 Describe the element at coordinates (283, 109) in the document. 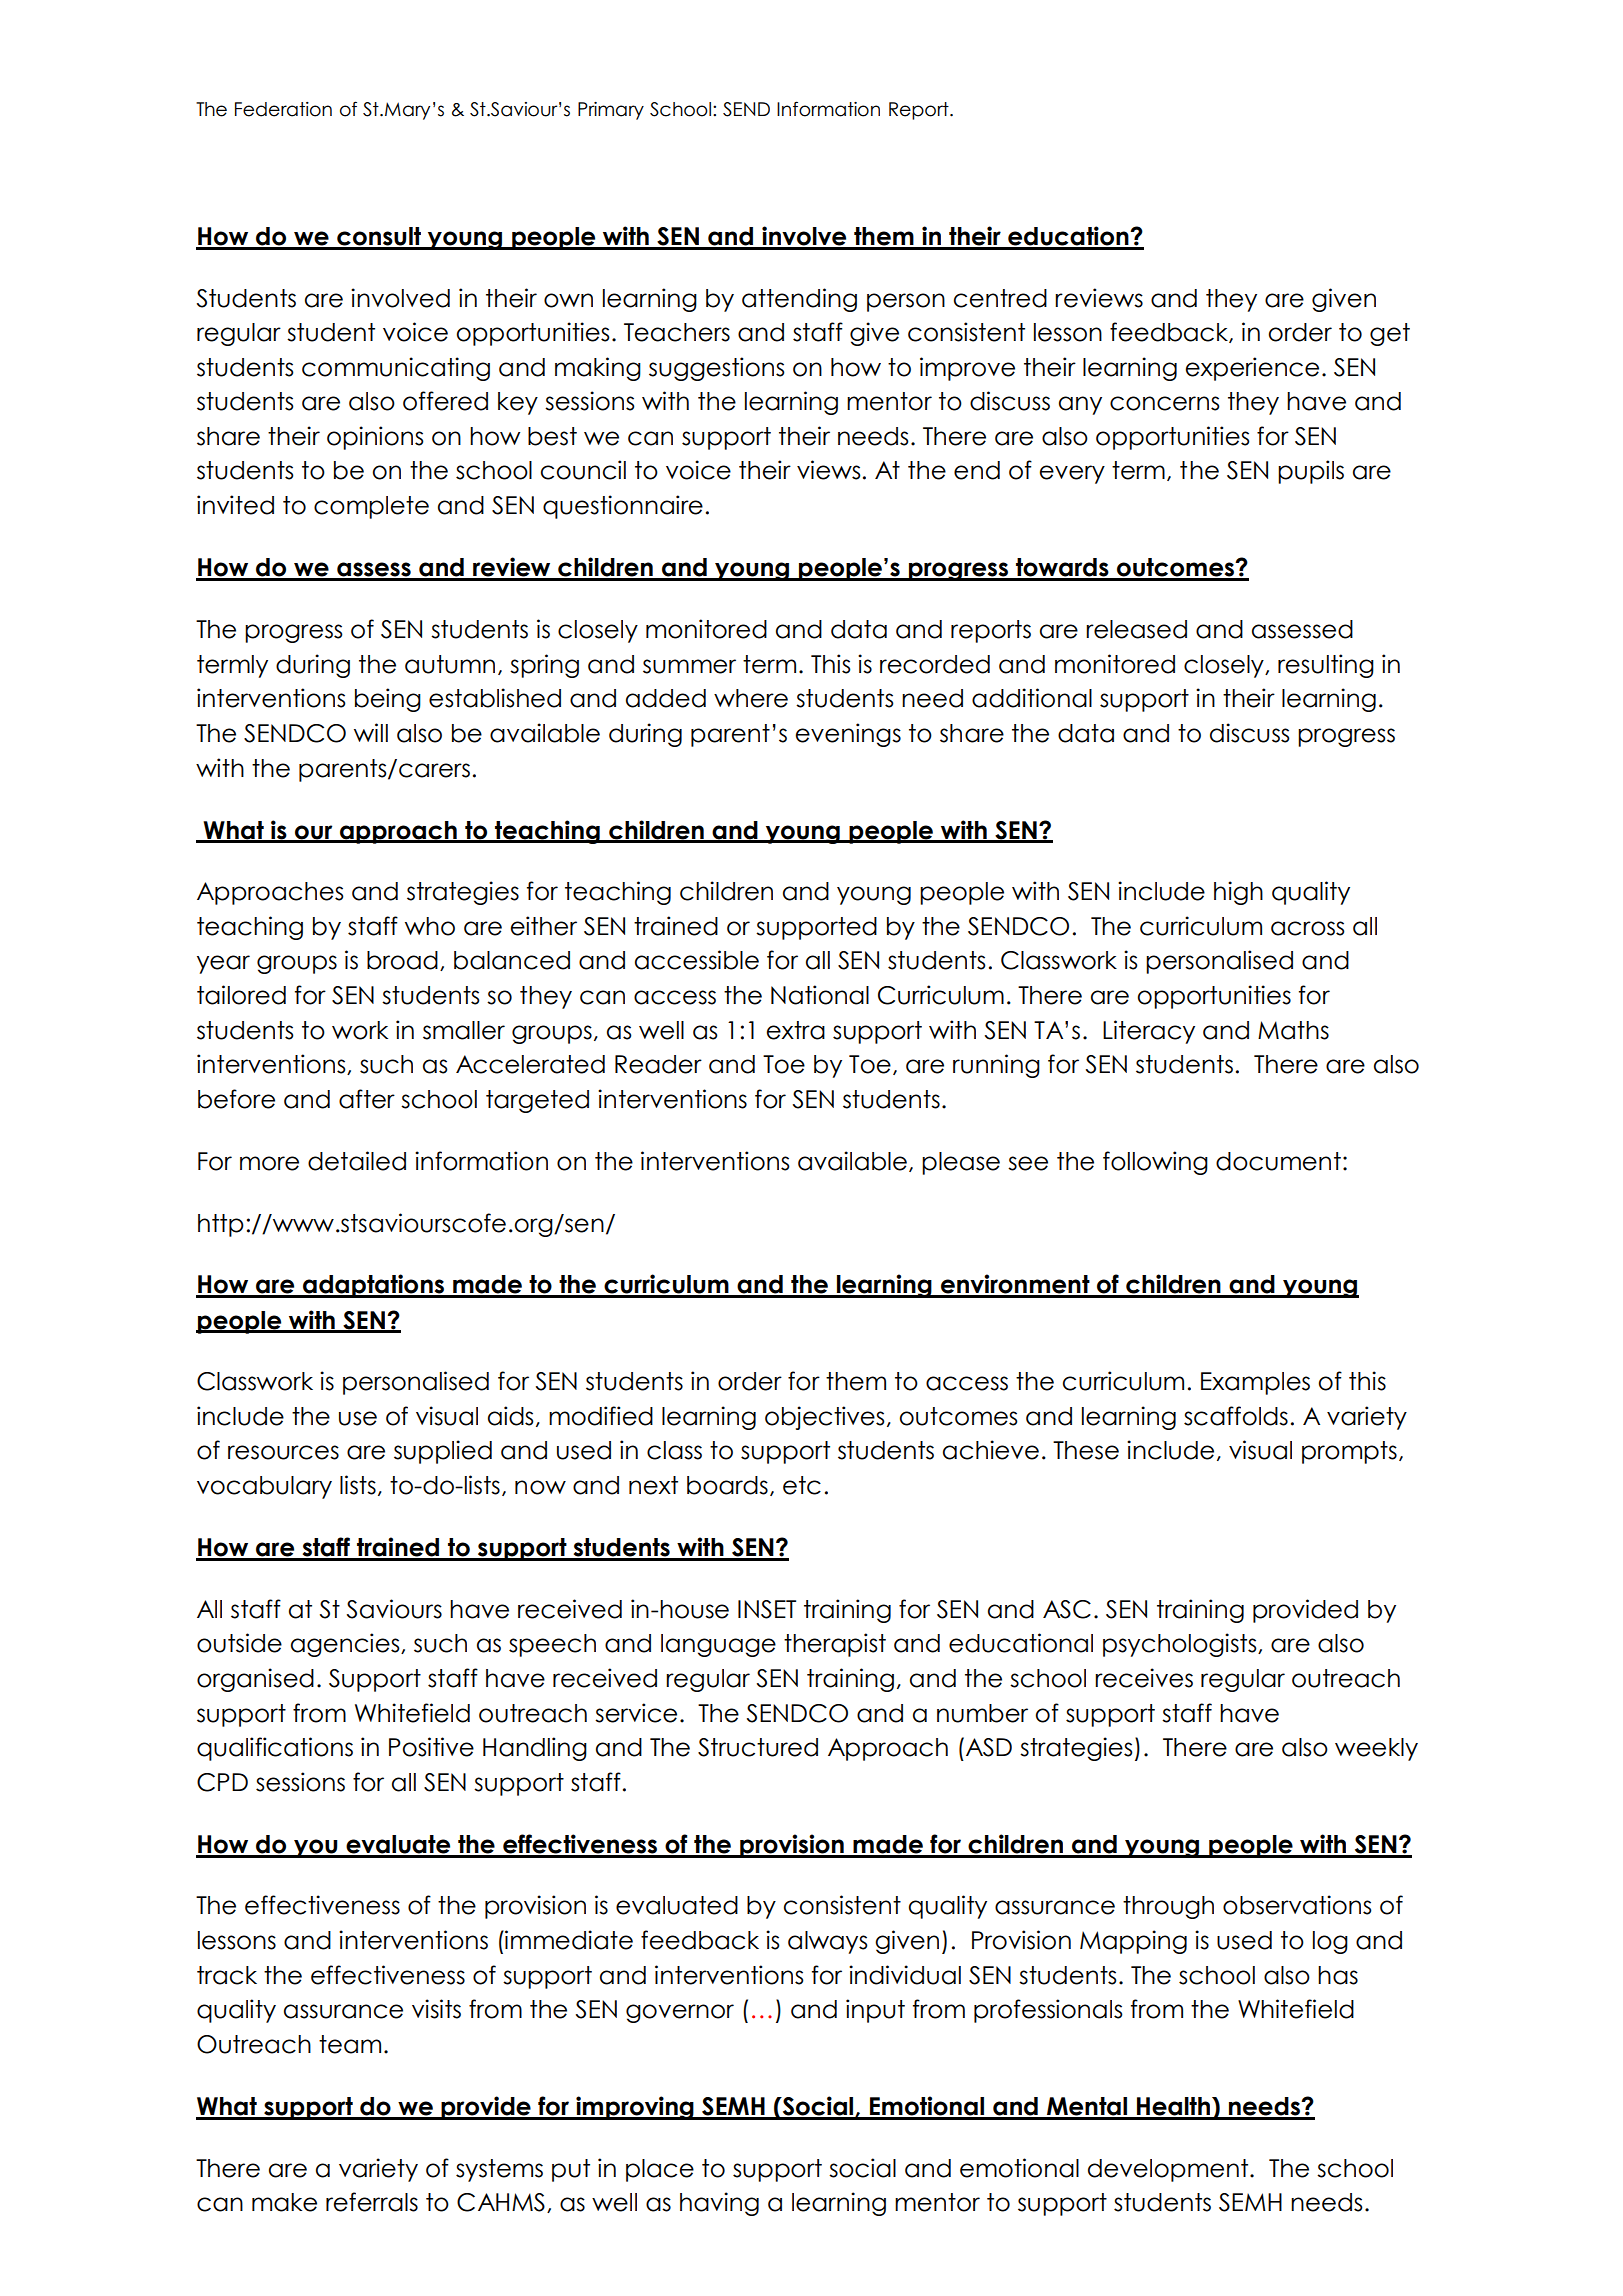

I see `Federation` at that location.
